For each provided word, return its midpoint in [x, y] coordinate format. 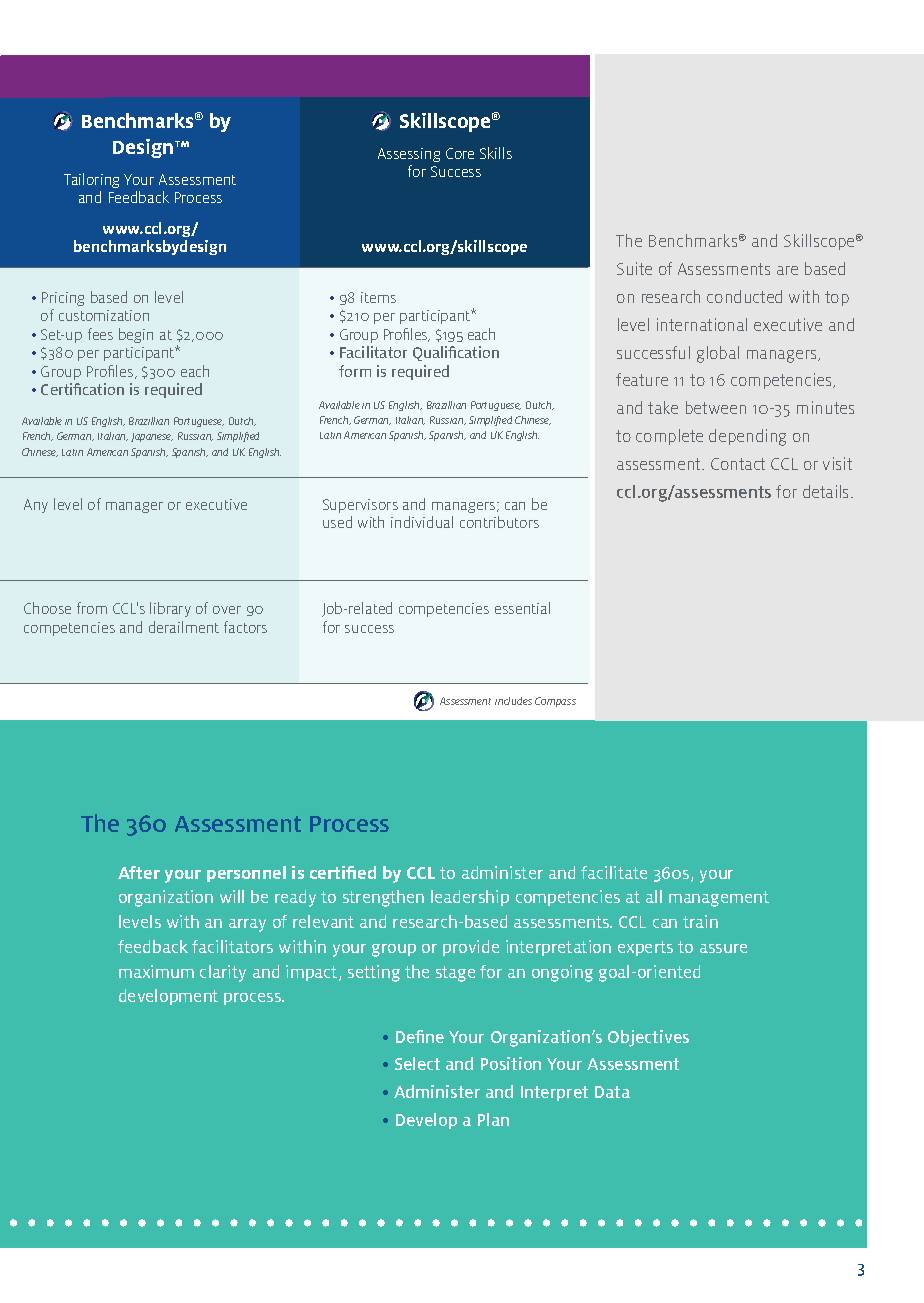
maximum [156, 971]
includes [513, 701]
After [139, 872]
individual [422, 522]
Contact [738, 464]
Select [417, 1063]
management [719, 899]
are [787, 270]
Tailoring [91, 180]
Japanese [152, 437]
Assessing [409, 155]
